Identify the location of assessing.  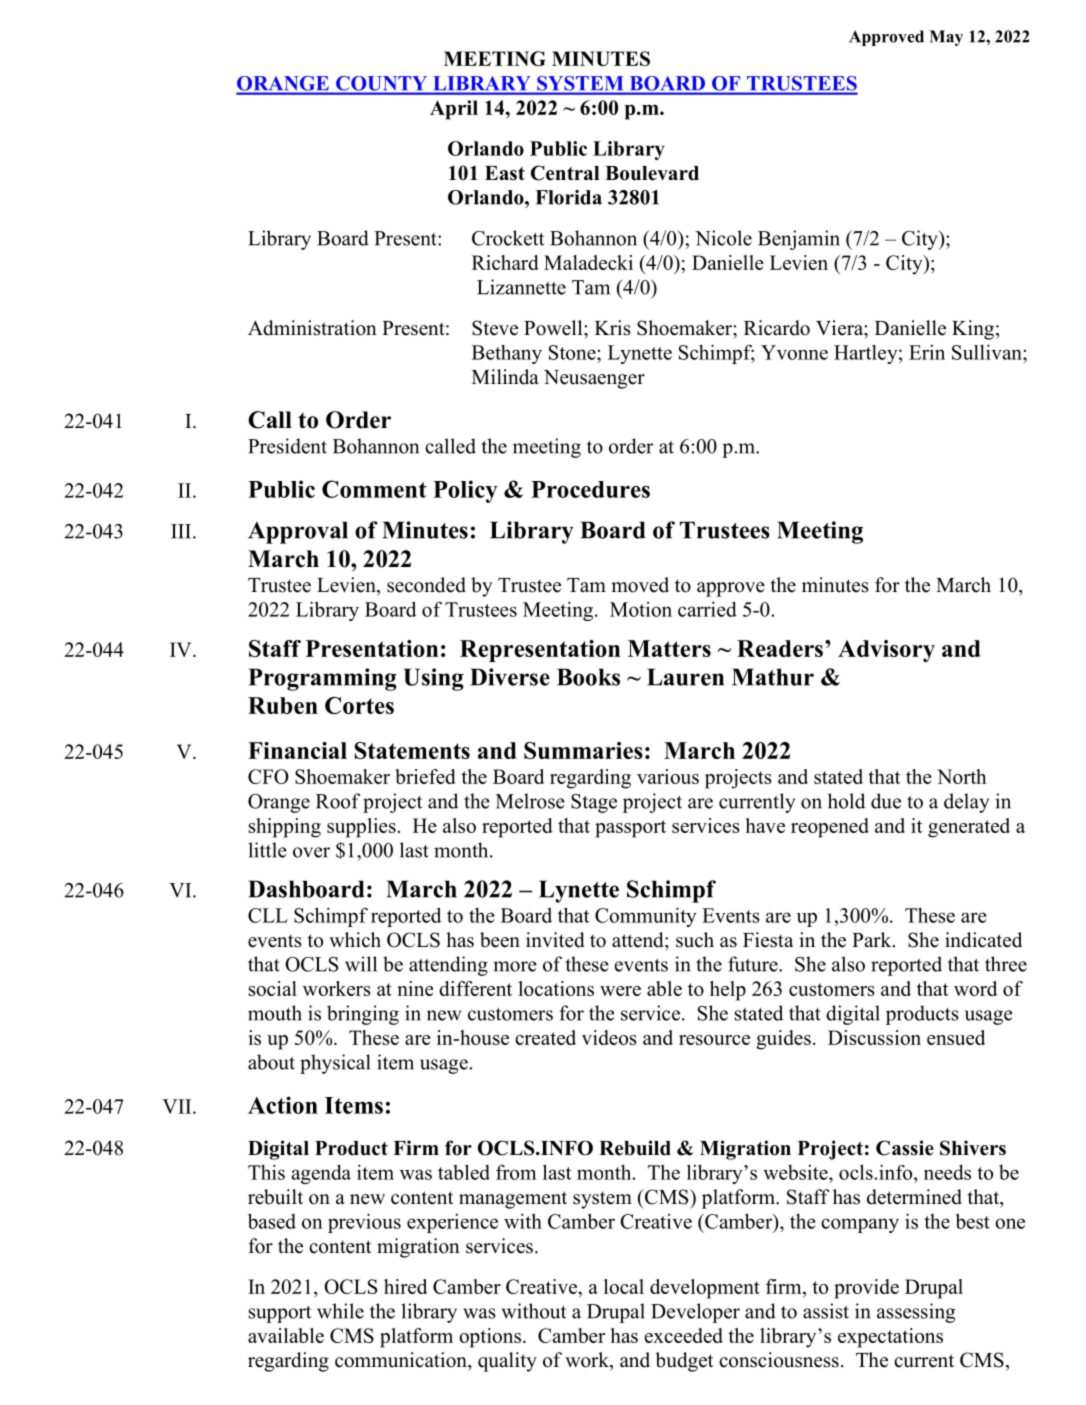
(916, 1313).
